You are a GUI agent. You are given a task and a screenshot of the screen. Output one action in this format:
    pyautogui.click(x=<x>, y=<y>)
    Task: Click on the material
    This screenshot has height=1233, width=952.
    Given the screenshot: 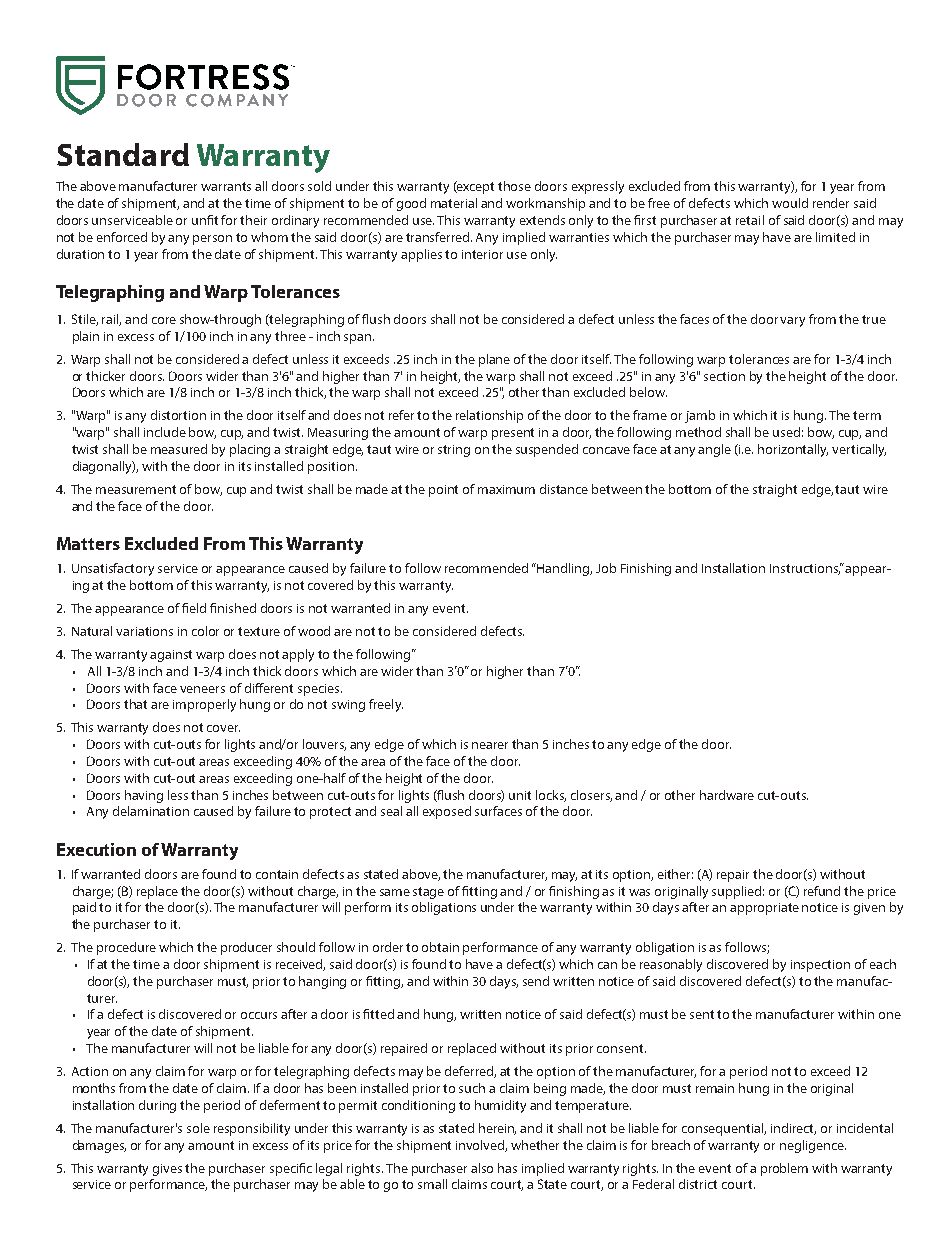 What is the action you would take?
    pyautogui.click(x=454, y=203)
